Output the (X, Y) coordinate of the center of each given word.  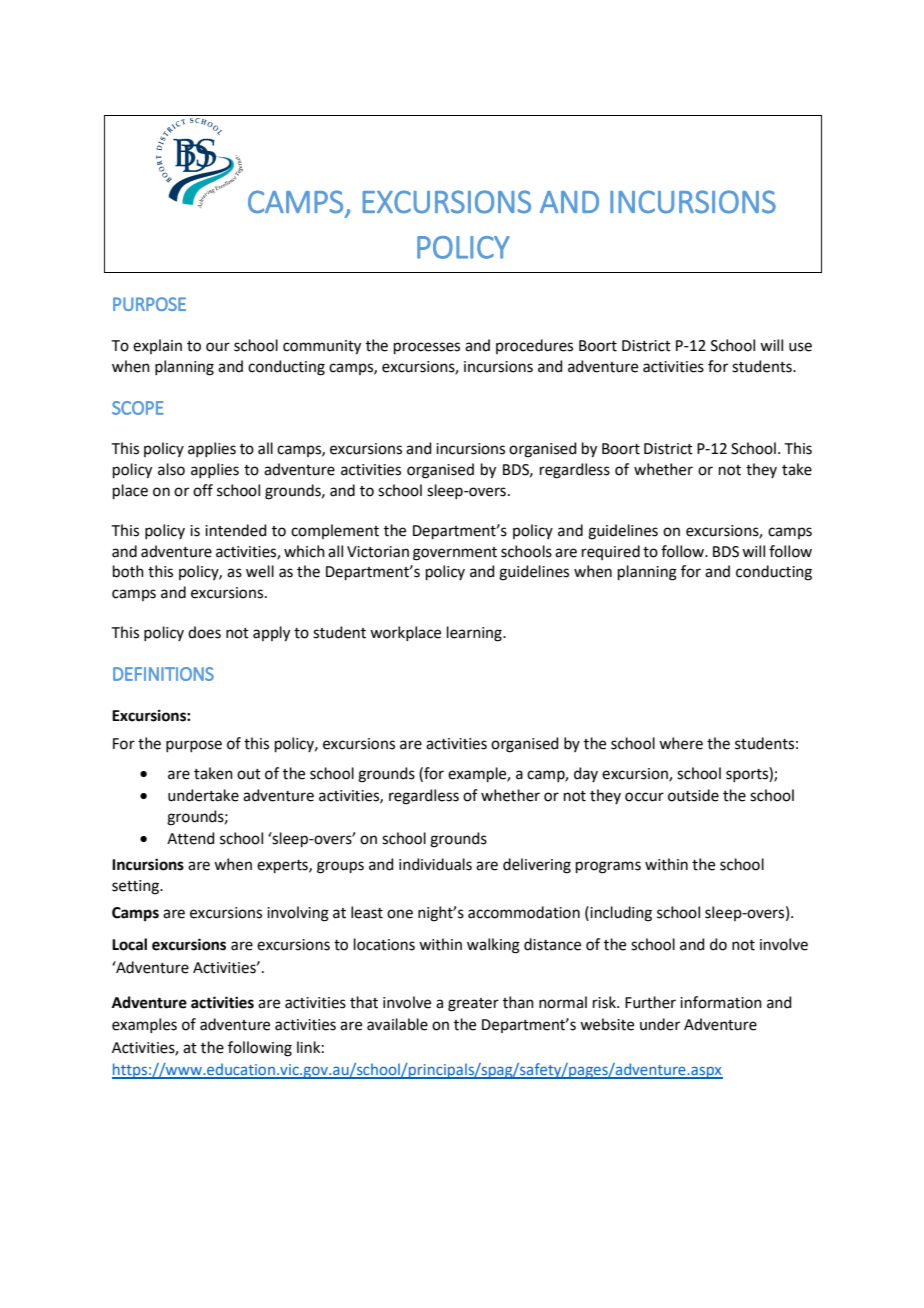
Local (129, 944)
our (218, 347)
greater (473, 1005)
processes (427, 348)
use (800, 347)
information (721, 1002)
